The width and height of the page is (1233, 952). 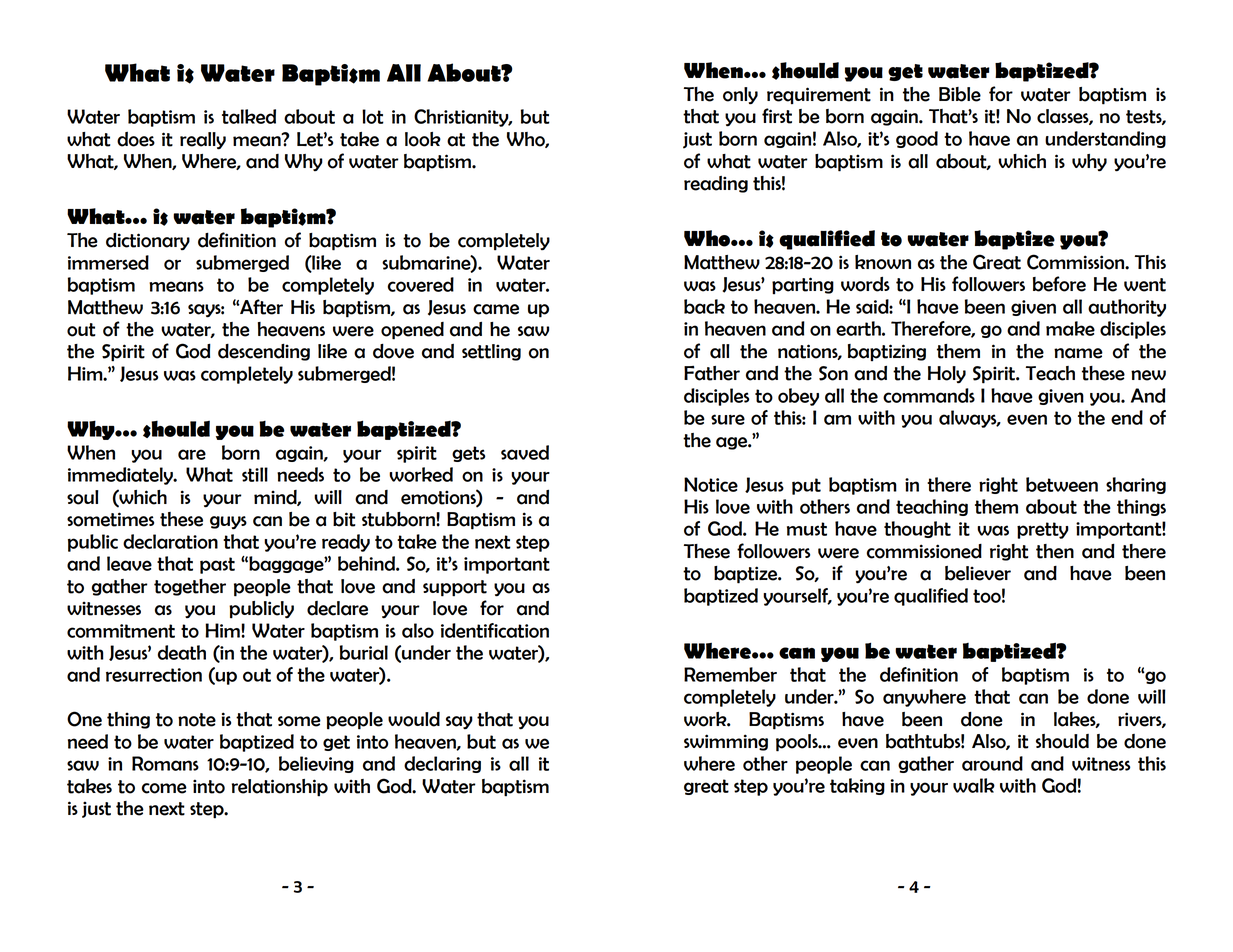 What do you see at coordinates (165, 763) in the page?
I see `Romans` at bounding box center [165, 763].
